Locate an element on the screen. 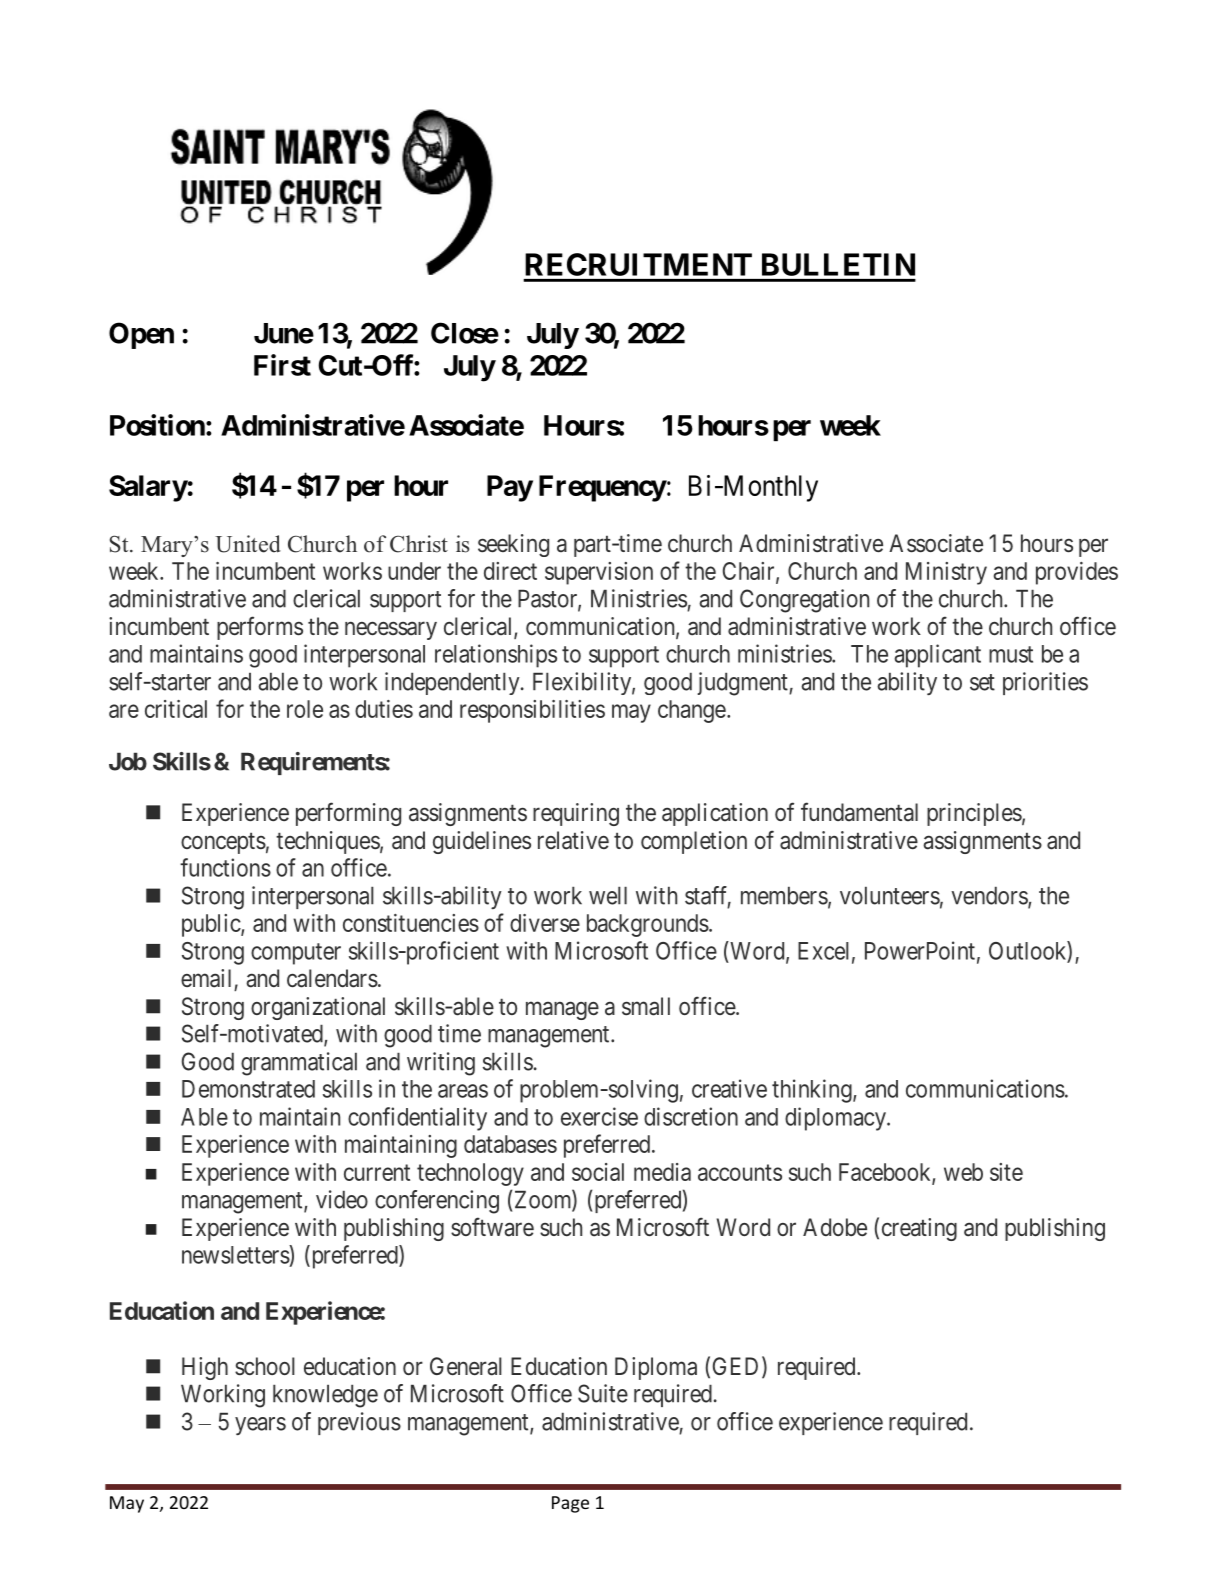 The image size is (1226, 1586). Ministry is located at coordinates (946, 573).
